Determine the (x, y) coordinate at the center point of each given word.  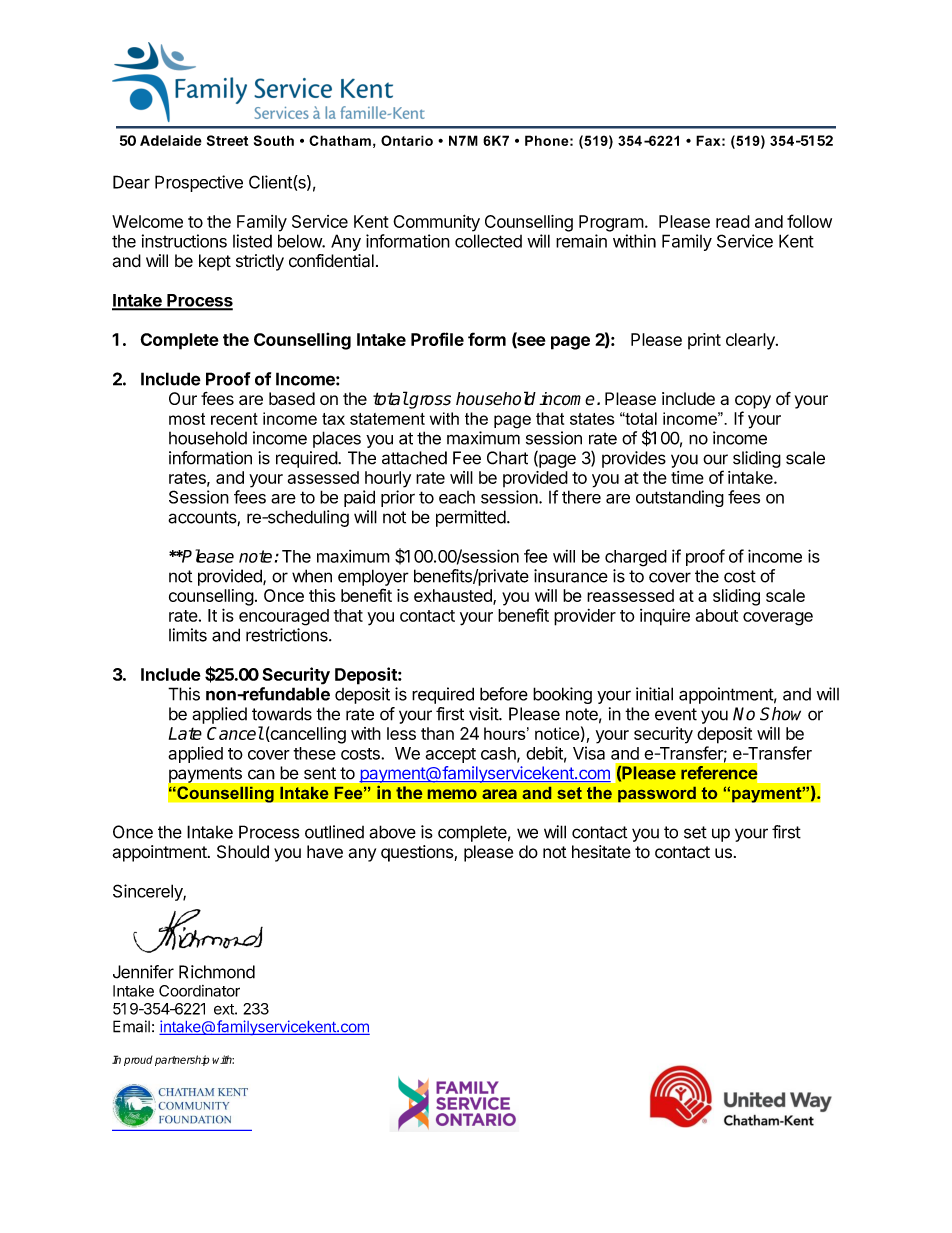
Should (243, 852)
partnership (182, 1060)
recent (234, 419)
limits (188, 635)
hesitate (601, 852)
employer (373, 577)
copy (753, 402)
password (657, 794)
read (733, 221)
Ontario (407, 140)
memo (452, 794)
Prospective (199, 183)
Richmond (217, 972)
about (717, 615)
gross (429, 402)
